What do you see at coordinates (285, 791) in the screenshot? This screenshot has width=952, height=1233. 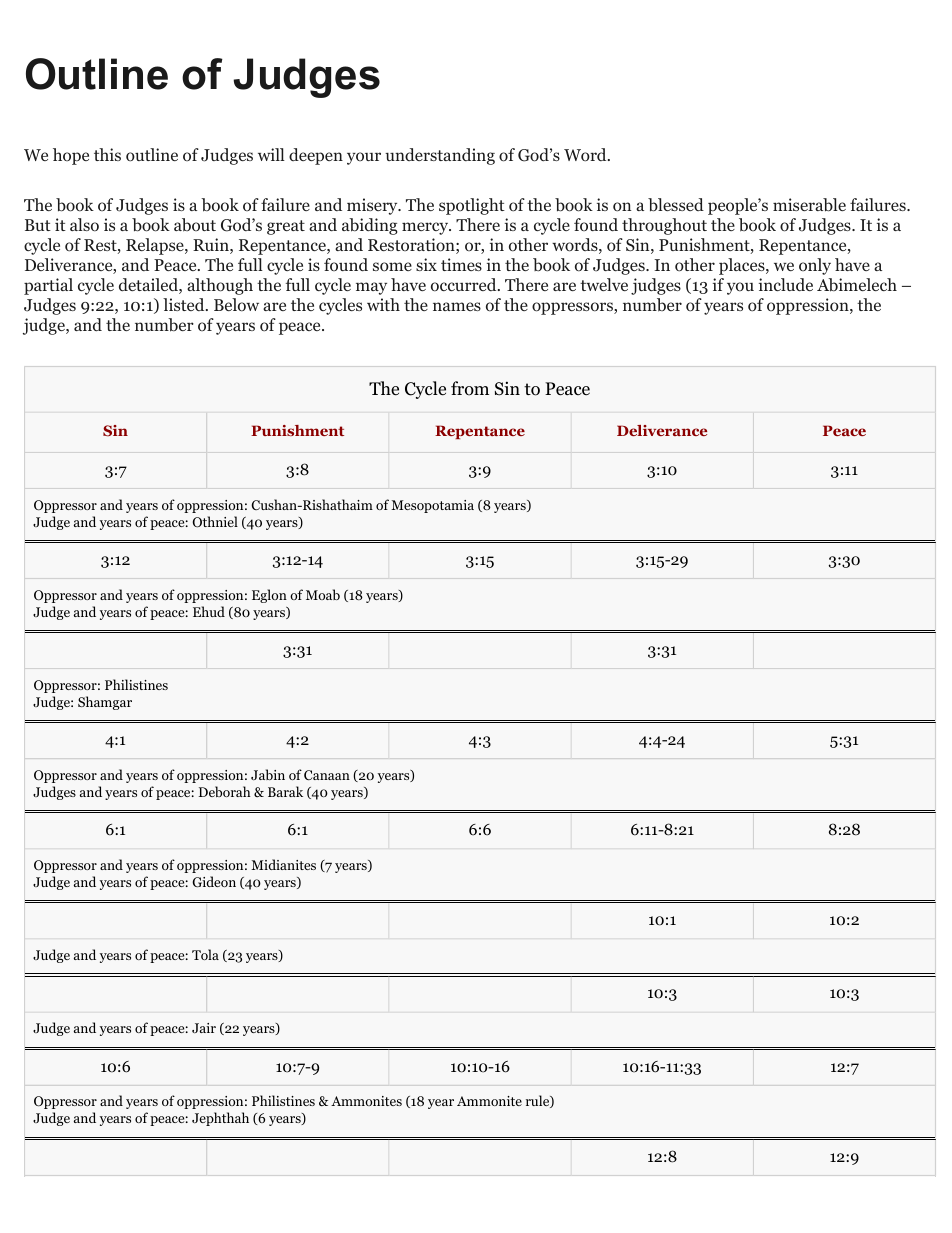 I see `Barak` at bounding box center [285, 791].
